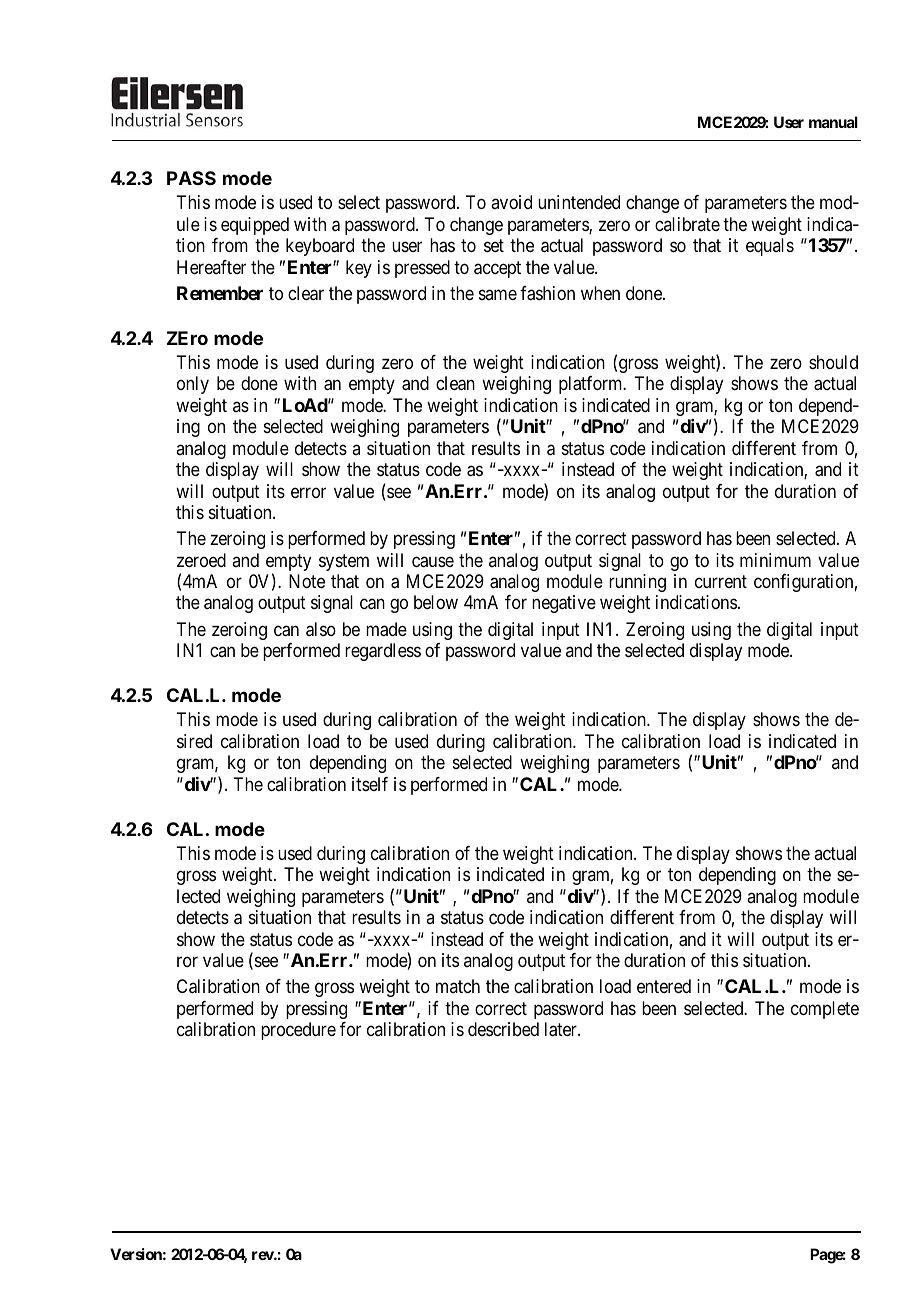 The width and height of the screenshot is (924, 1308). What do you see at coordinates (825, 1010) in the screenshot?
I see `complete` at bounding box center [825, 1010].
